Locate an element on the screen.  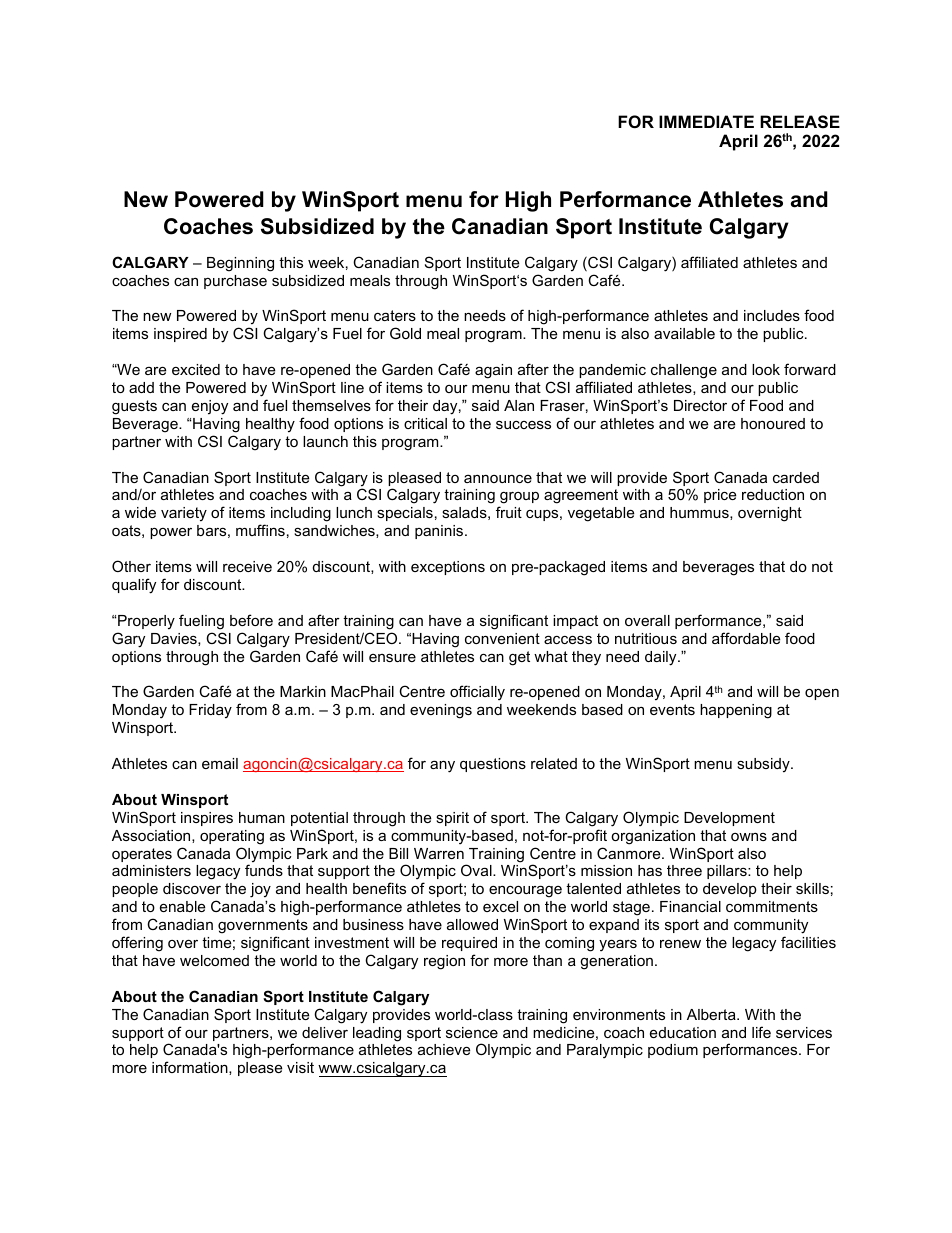
owns is located at coordinates (749, 837).
